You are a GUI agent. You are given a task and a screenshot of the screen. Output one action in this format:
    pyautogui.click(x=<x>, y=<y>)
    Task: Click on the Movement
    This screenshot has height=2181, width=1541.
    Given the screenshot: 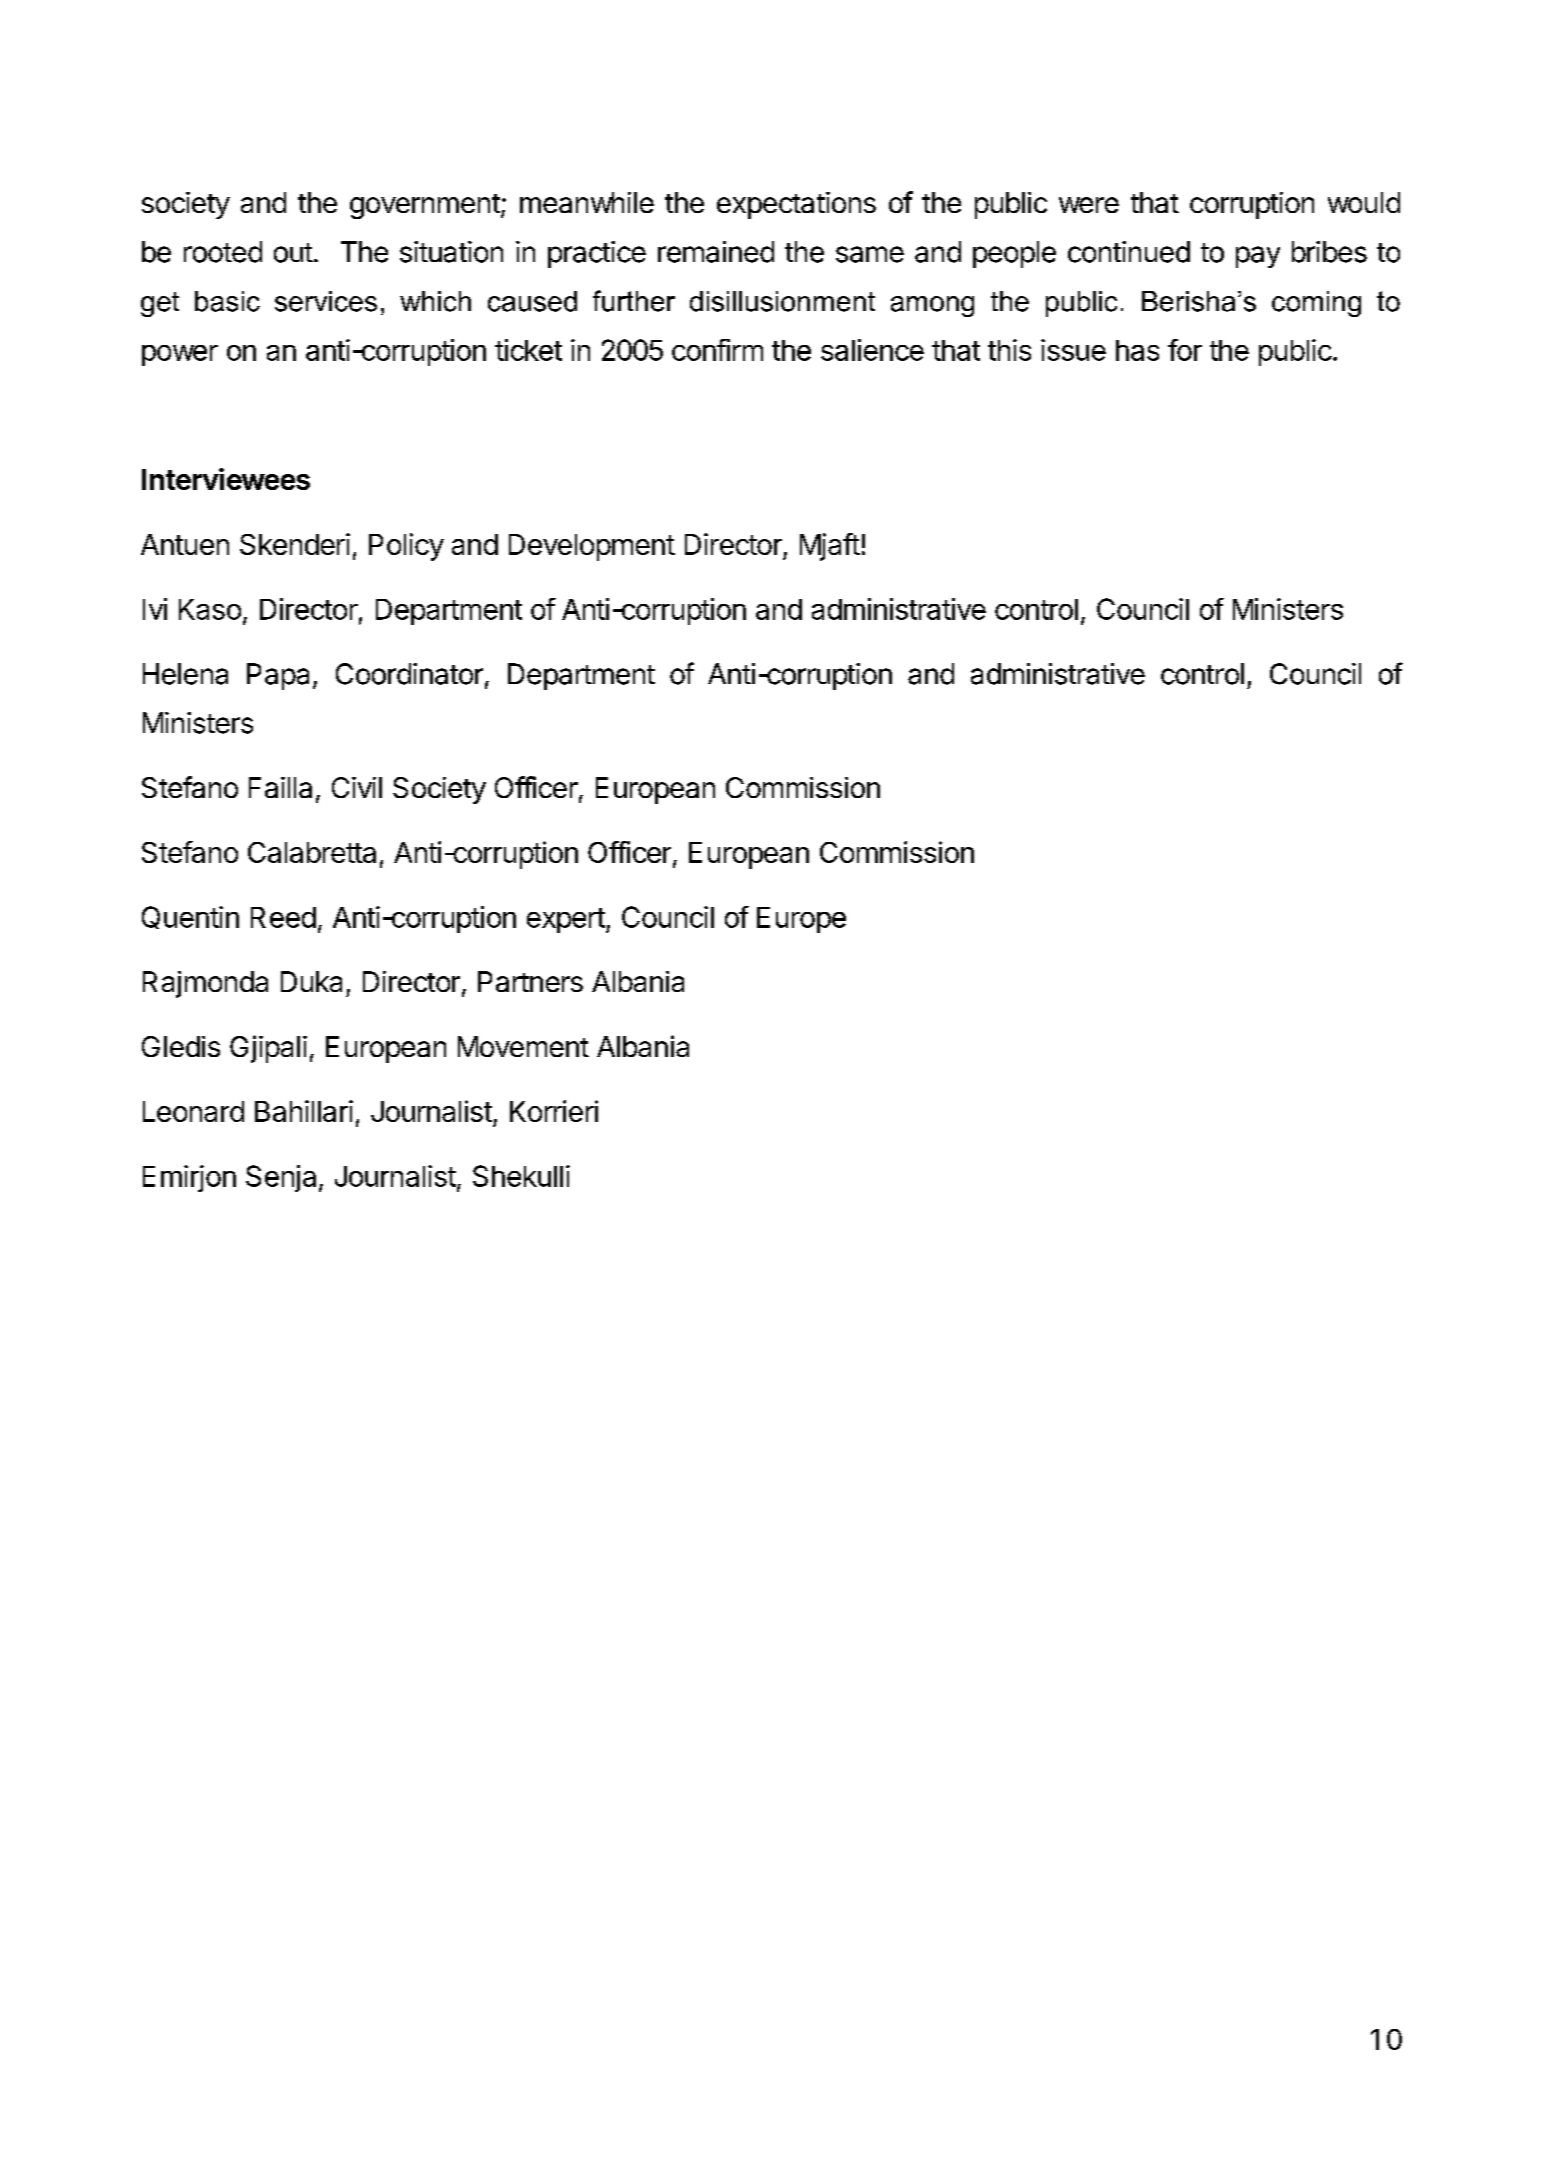 What is the action you would take?
    pyautogui.click(x=523, y=1046)
